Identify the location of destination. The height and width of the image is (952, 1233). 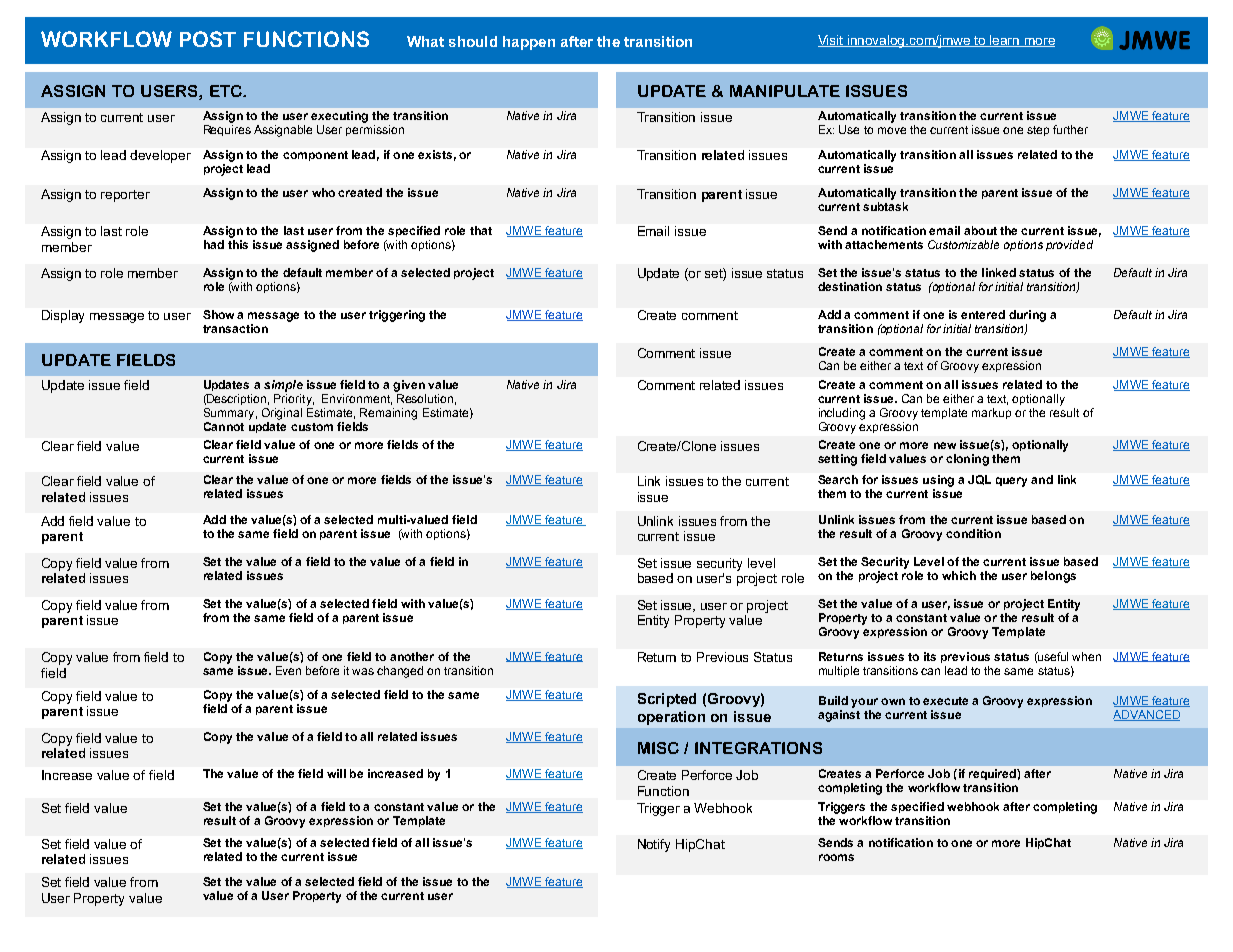
(850, 286).
